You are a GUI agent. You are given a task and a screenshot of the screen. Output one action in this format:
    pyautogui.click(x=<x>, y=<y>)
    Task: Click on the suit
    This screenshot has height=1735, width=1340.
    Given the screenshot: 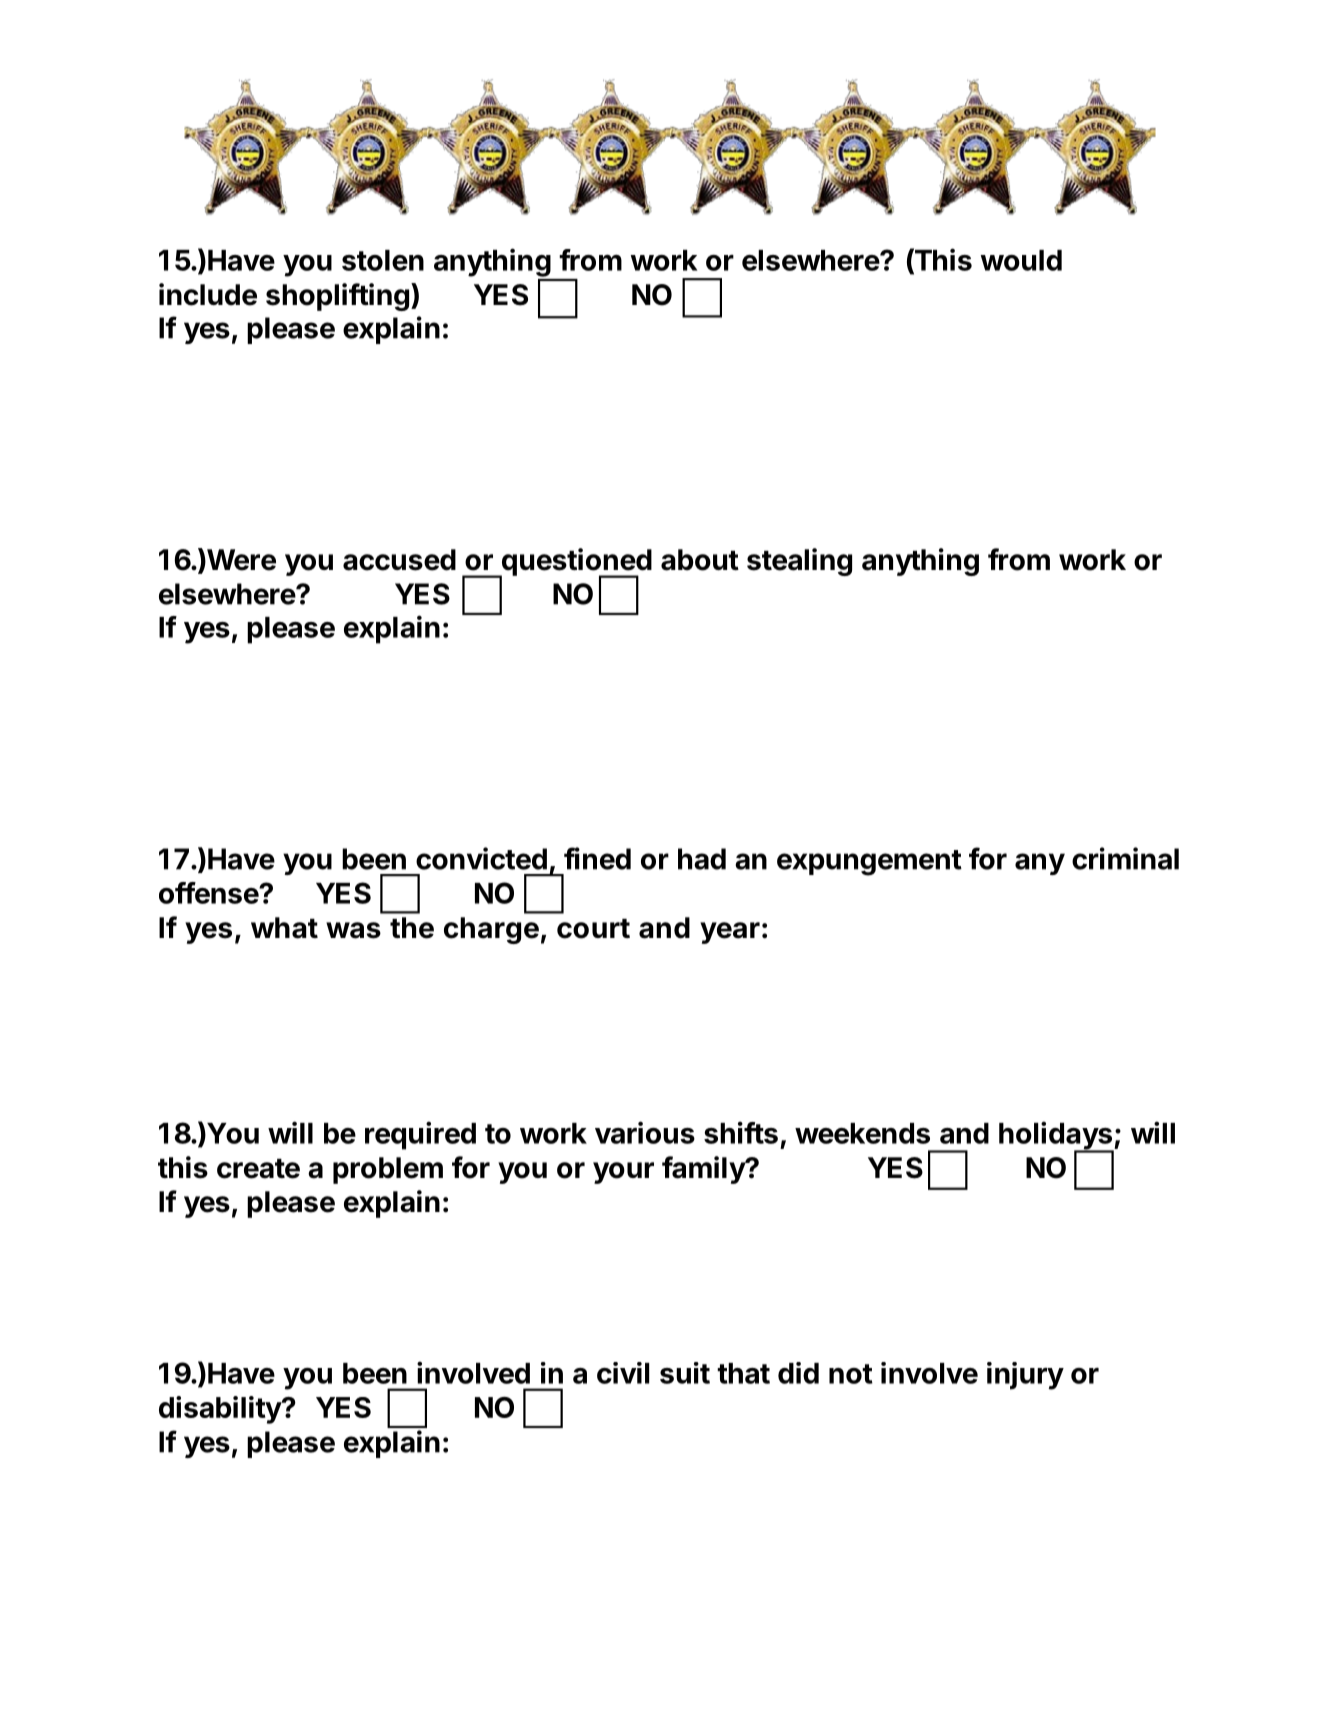 What is the action you would take?
    pyautogui.click(x=685, y=1373)
